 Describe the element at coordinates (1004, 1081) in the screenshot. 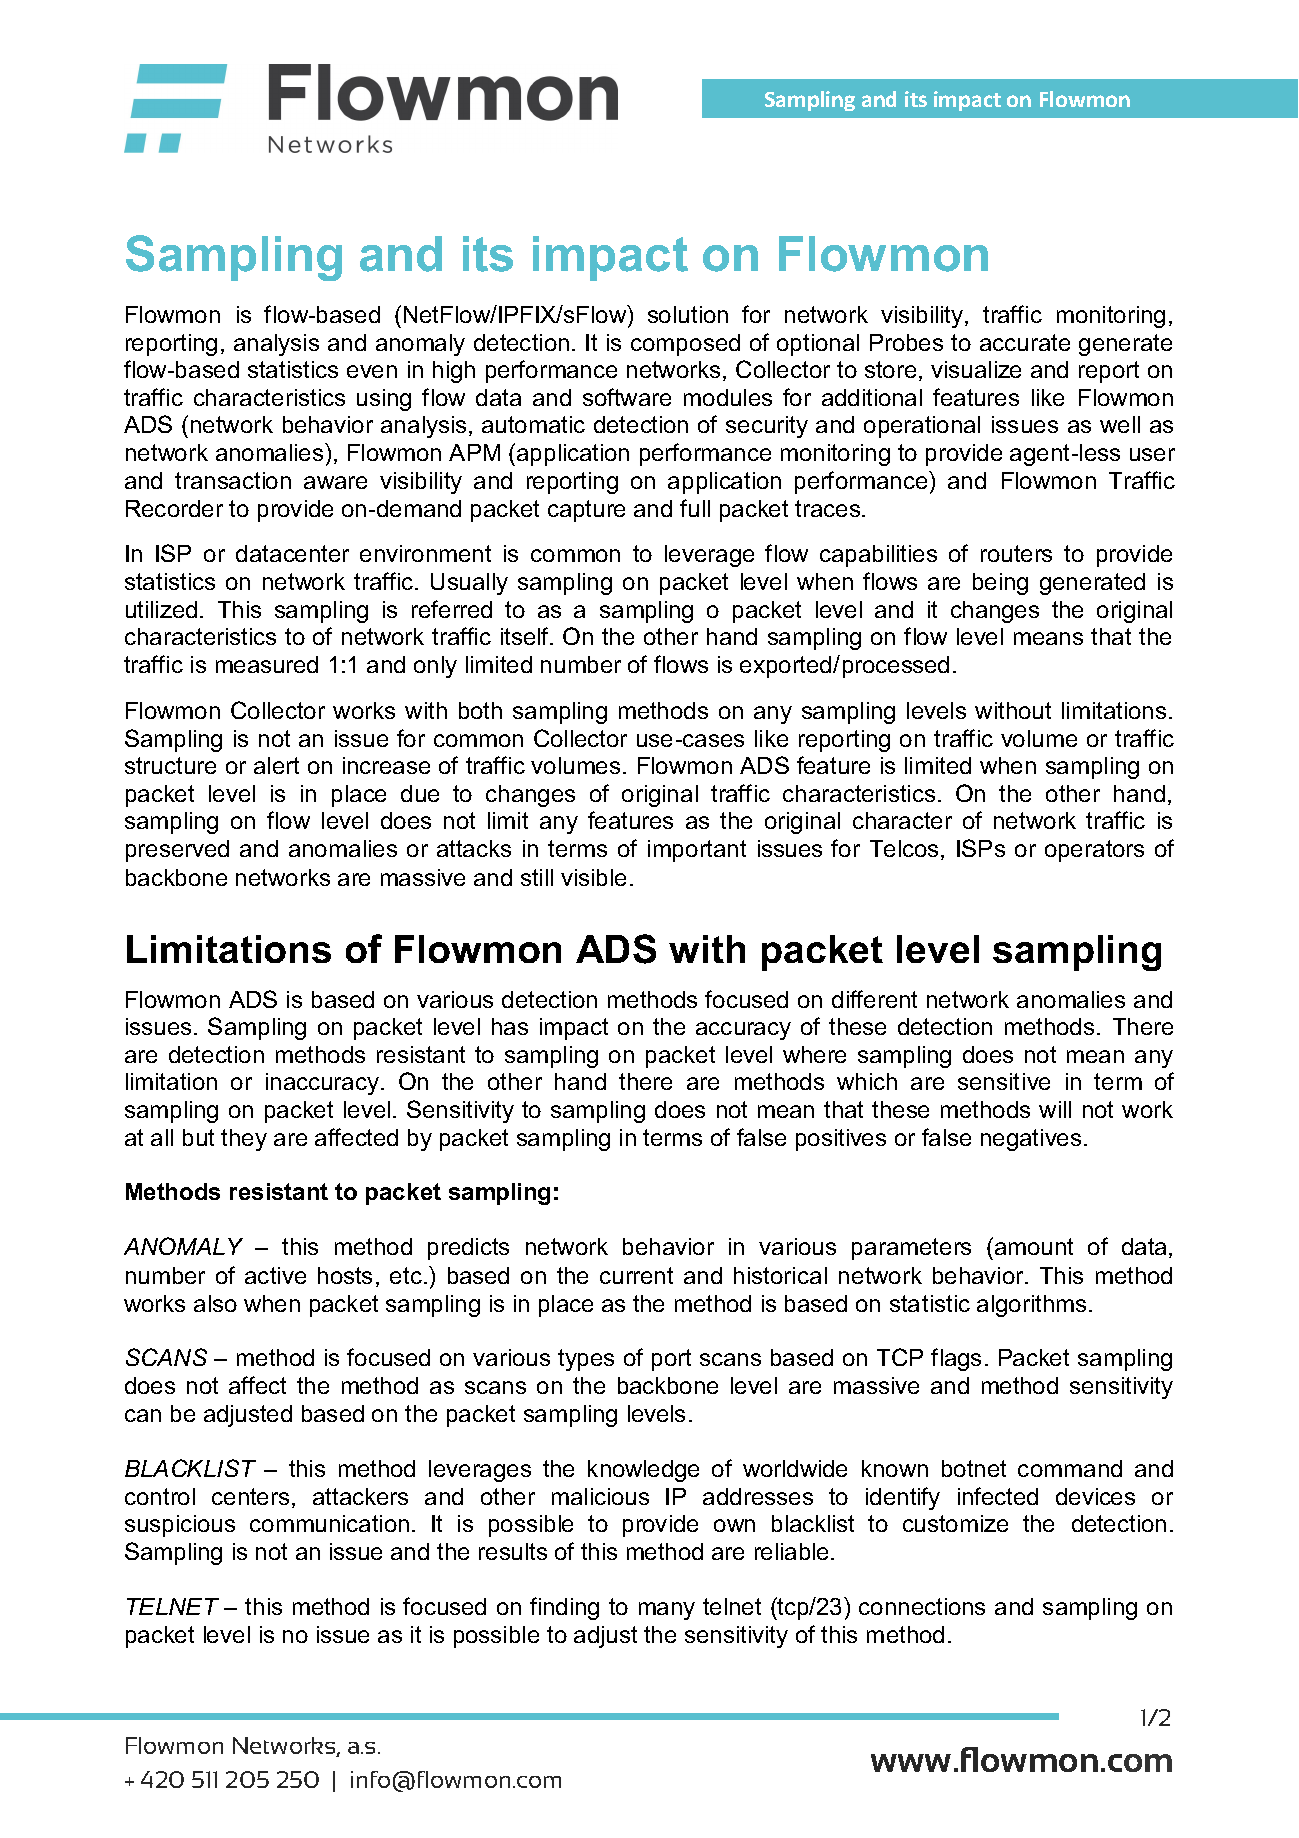

I see `sensitive` at that location.
